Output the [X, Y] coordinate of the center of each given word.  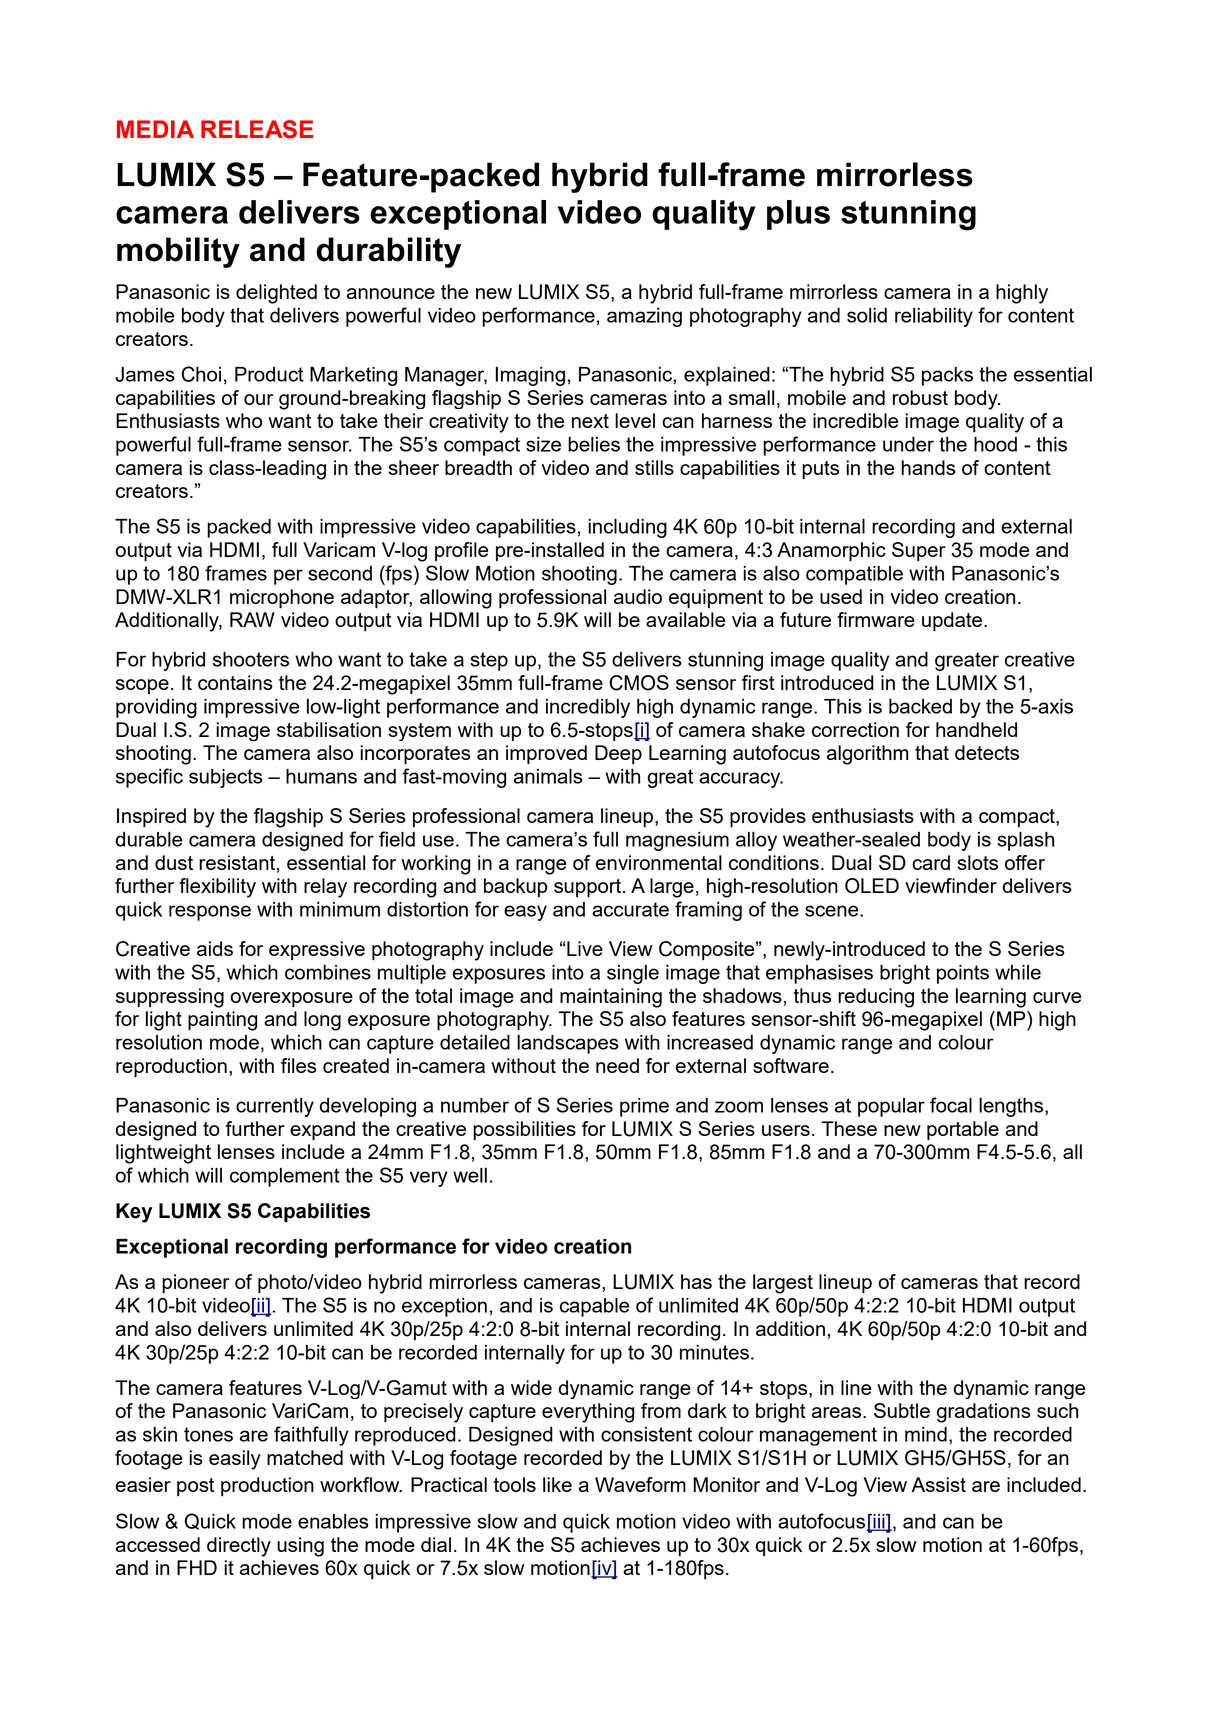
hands [928, 467]
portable [963, 1130]
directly [239, 1547]
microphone [282, 599]
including [627, 528]
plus [798, 215]
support [589, 888]
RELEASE [257, 129]
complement [285, 1177]
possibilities [524, 1130]
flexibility [217, 888]
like [557, 1484]
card [931, 862]
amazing [644, 317]
